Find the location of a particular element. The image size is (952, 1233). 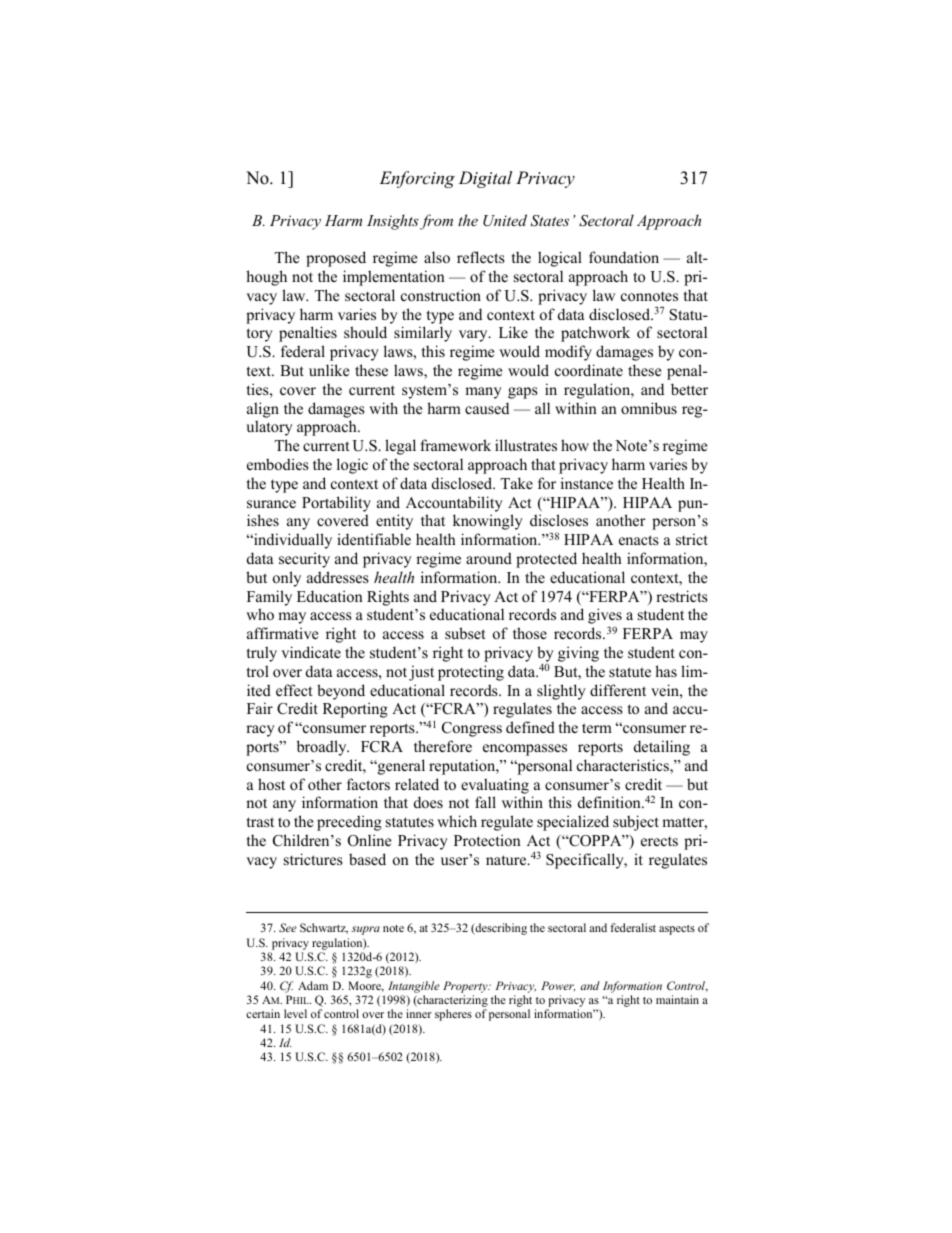

instance is located at coordinates (587, 483).
